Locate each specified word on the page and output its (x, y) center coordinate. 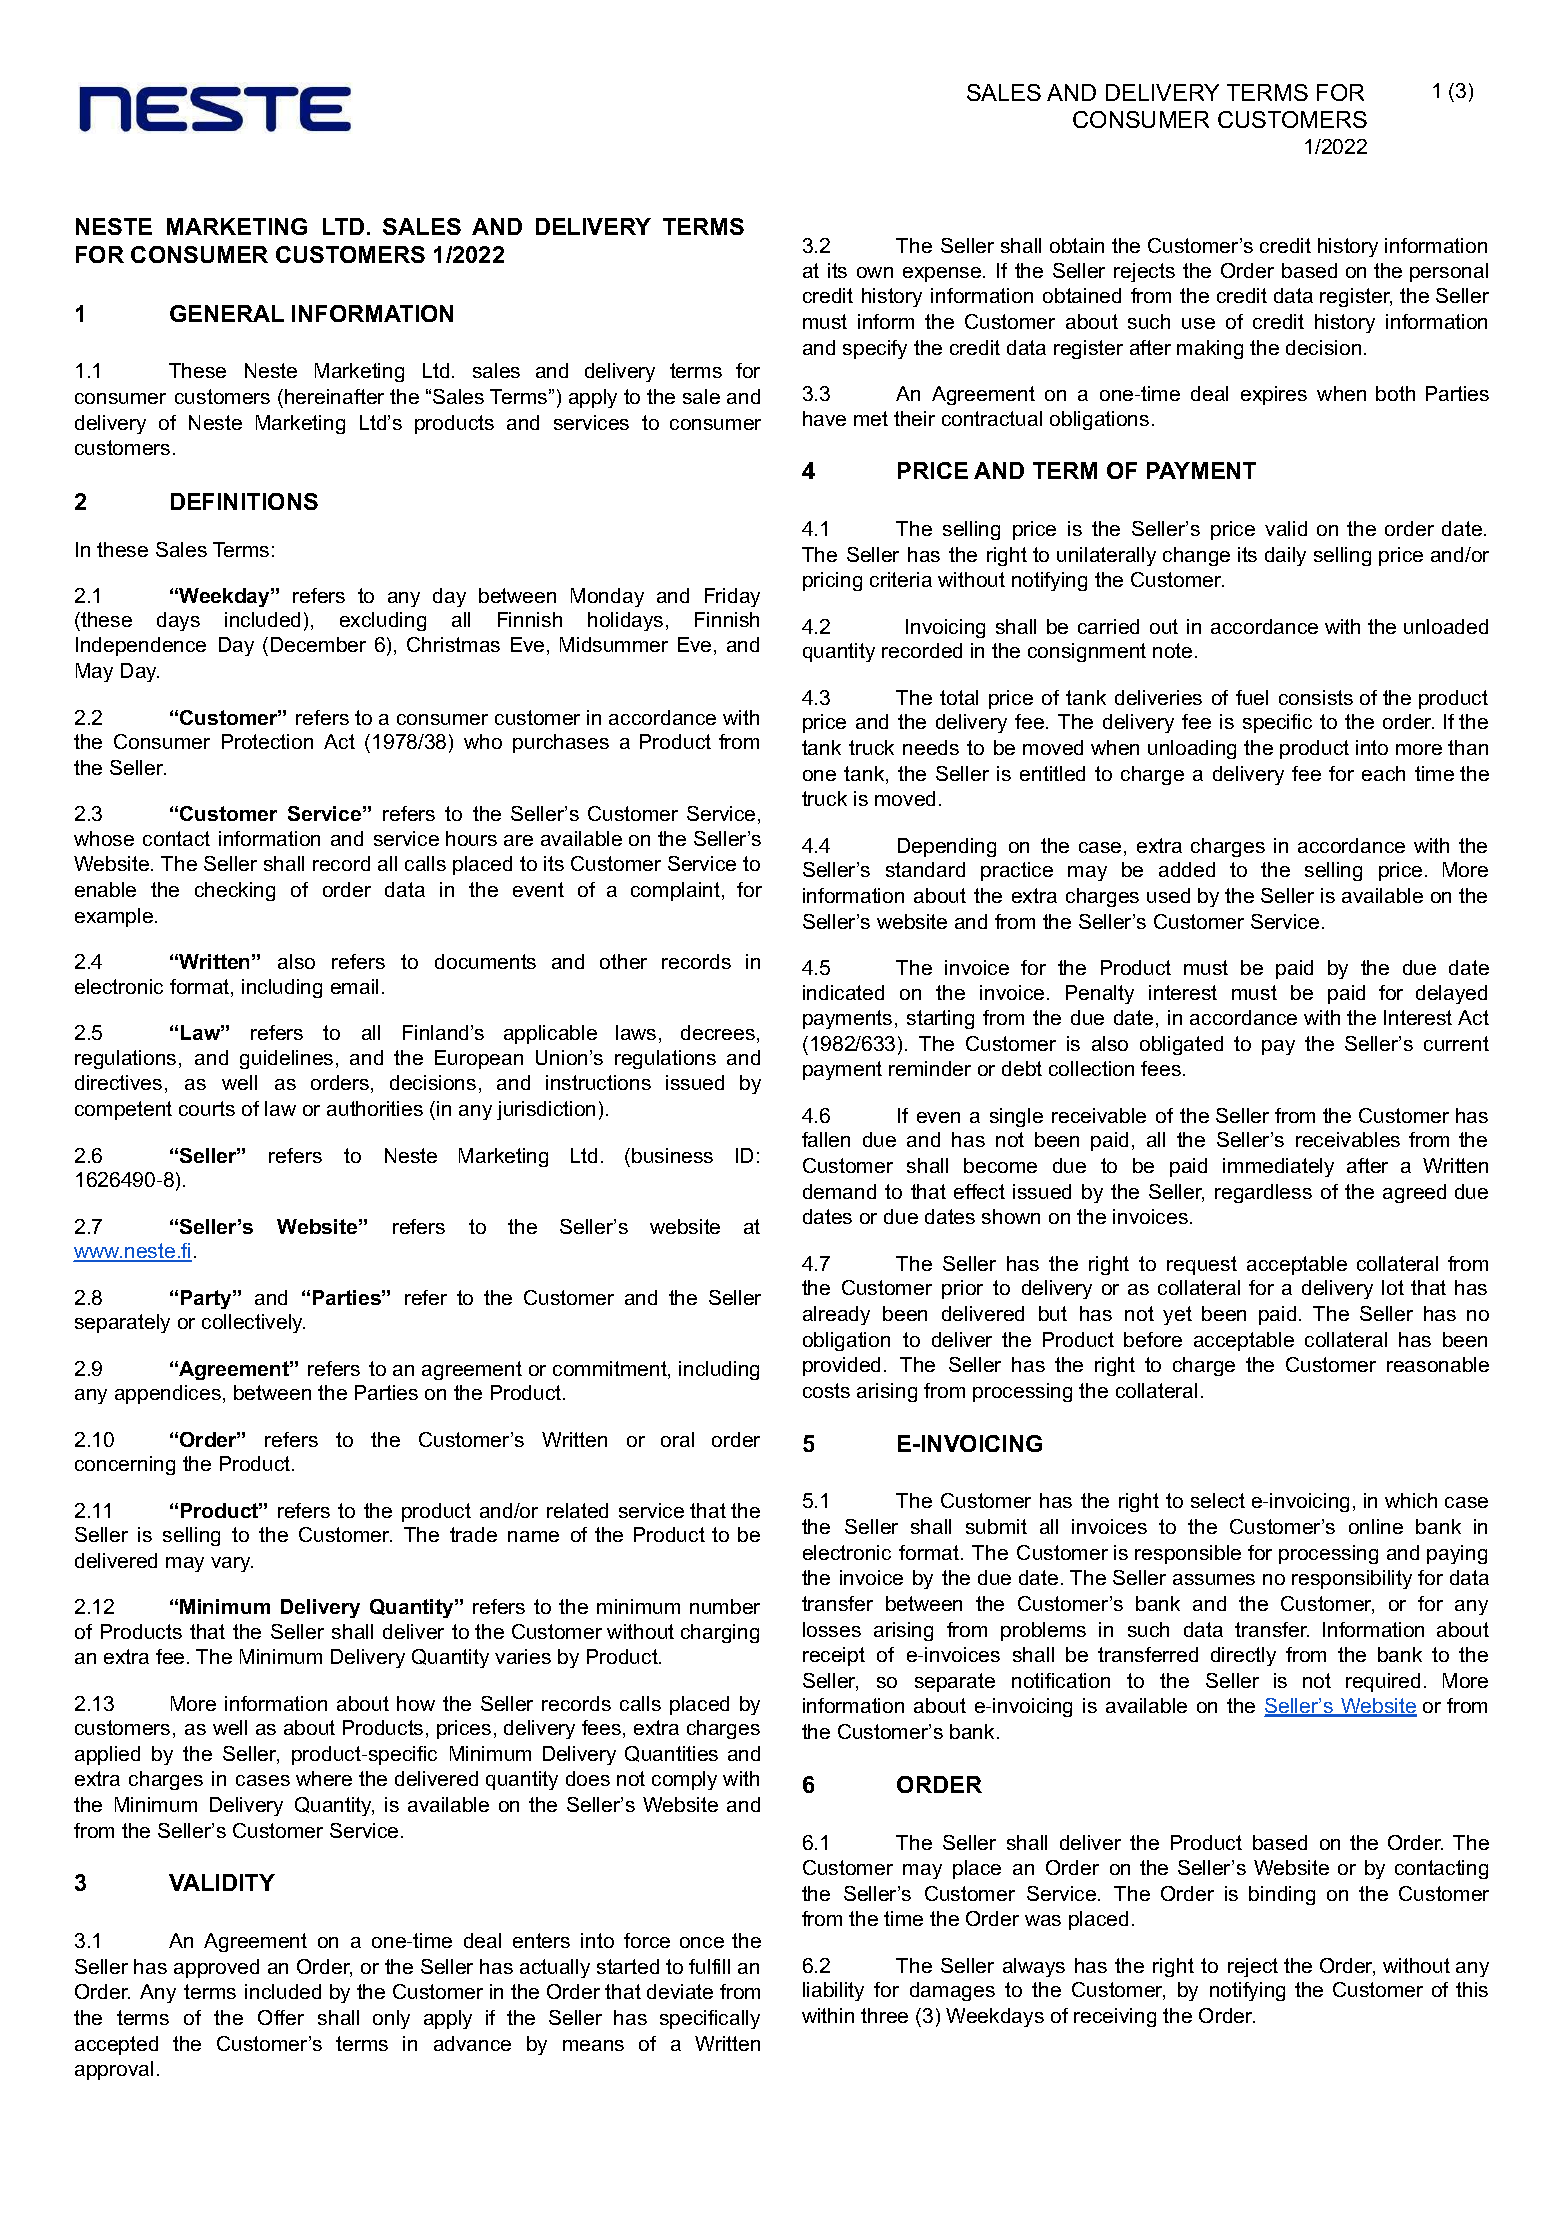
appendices (168, 1394)
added (1187, 869)
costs (826, 1390)
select (1218, 1500)
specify (875, 349)
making (1210, 349)
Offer (281, 2017)
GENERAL (227, 313)
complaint (677, 891)
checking (235, 891)
